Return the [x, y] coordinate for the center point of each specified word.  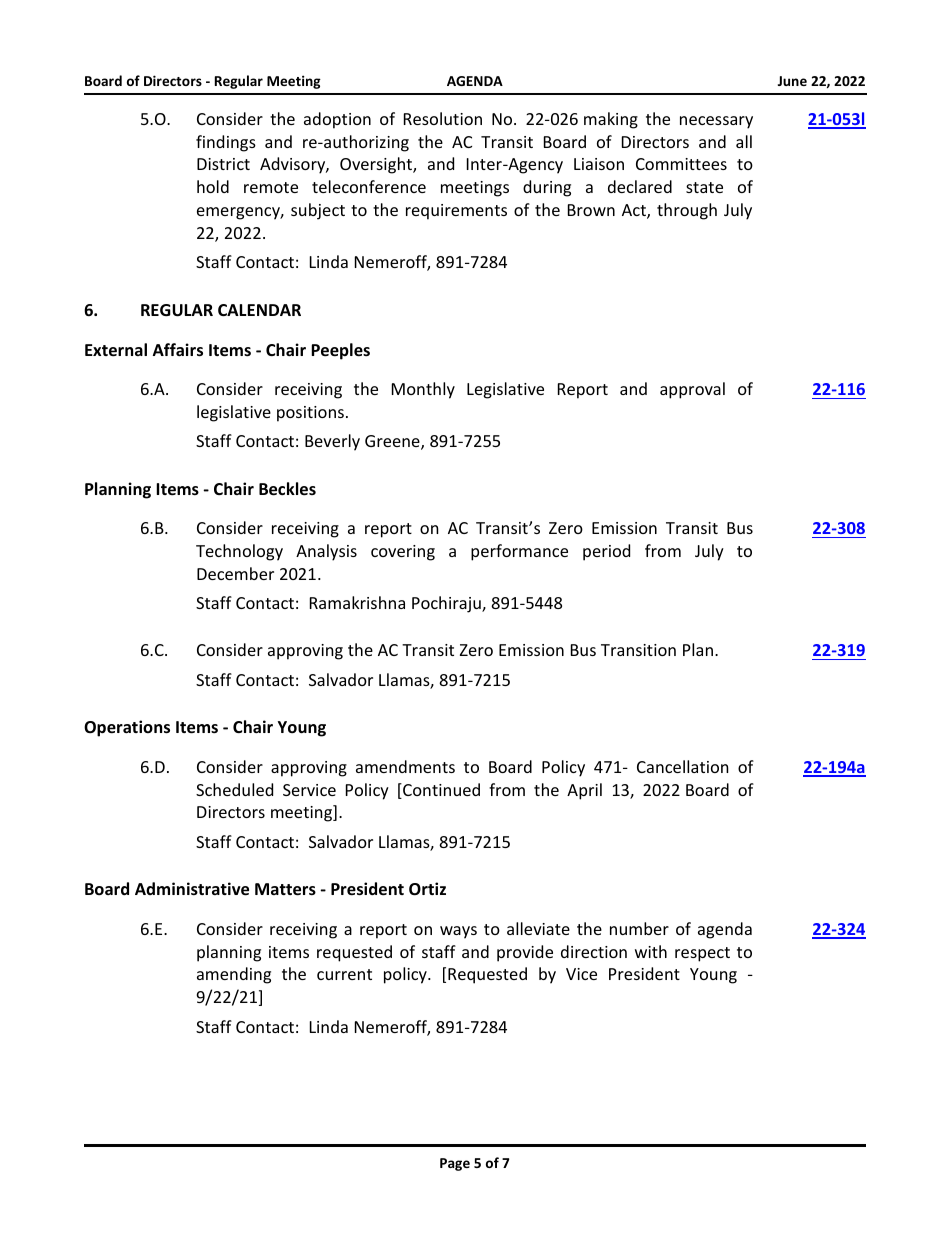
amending [234, 975]
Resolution [443, 118]
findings [226, 143]
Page [455, 1164]
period [606, 552]
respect [702, 954]
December [235, 573]
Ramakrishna [357, 602]
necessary [716, 122]
